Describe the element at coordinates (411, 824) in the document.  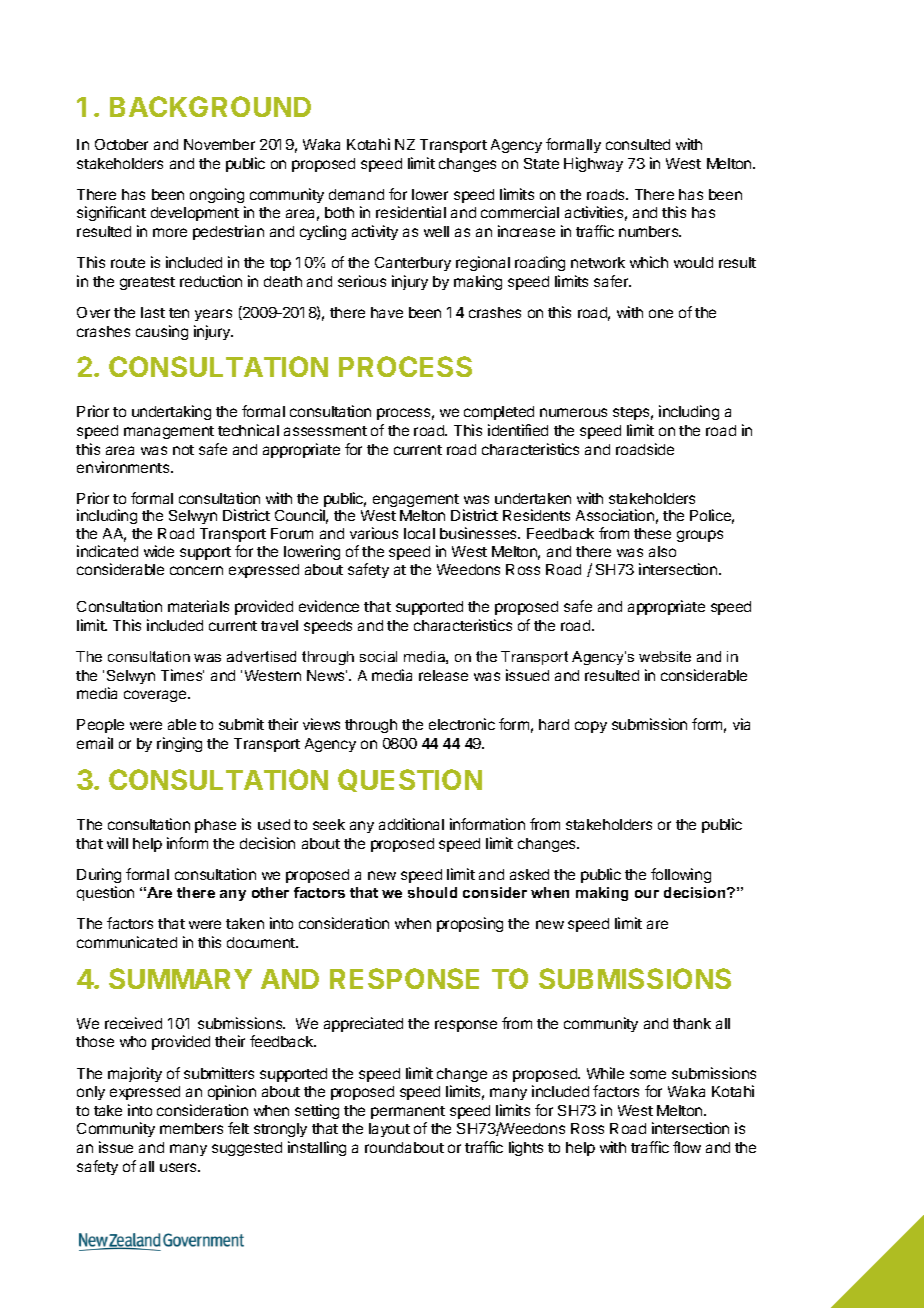
I see `additional` at that location.
